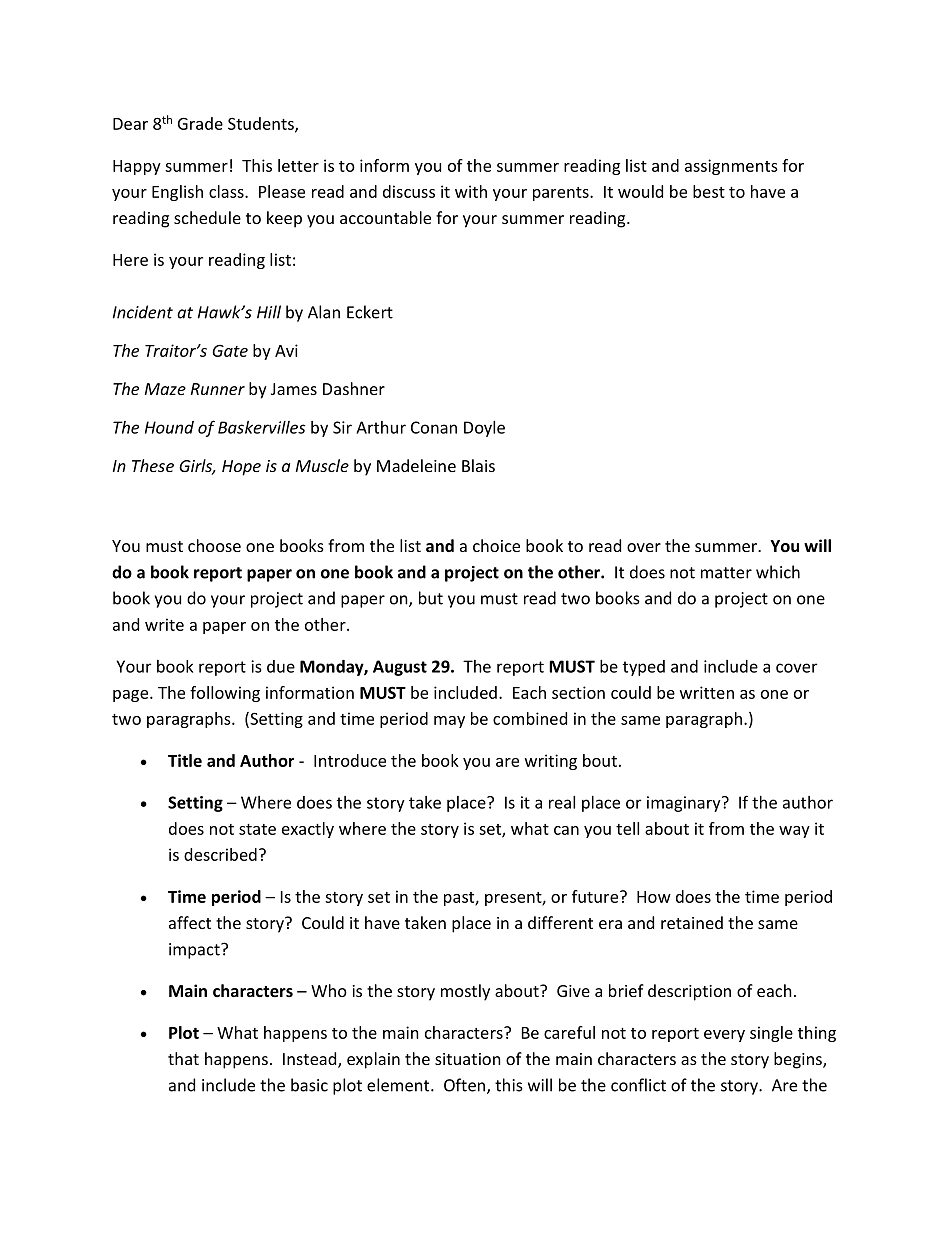 The height and width of the document is (1233, 952). What do you see at coordinates (566, 830) in the document?
I see `can` at bounding box center [566, 830].
